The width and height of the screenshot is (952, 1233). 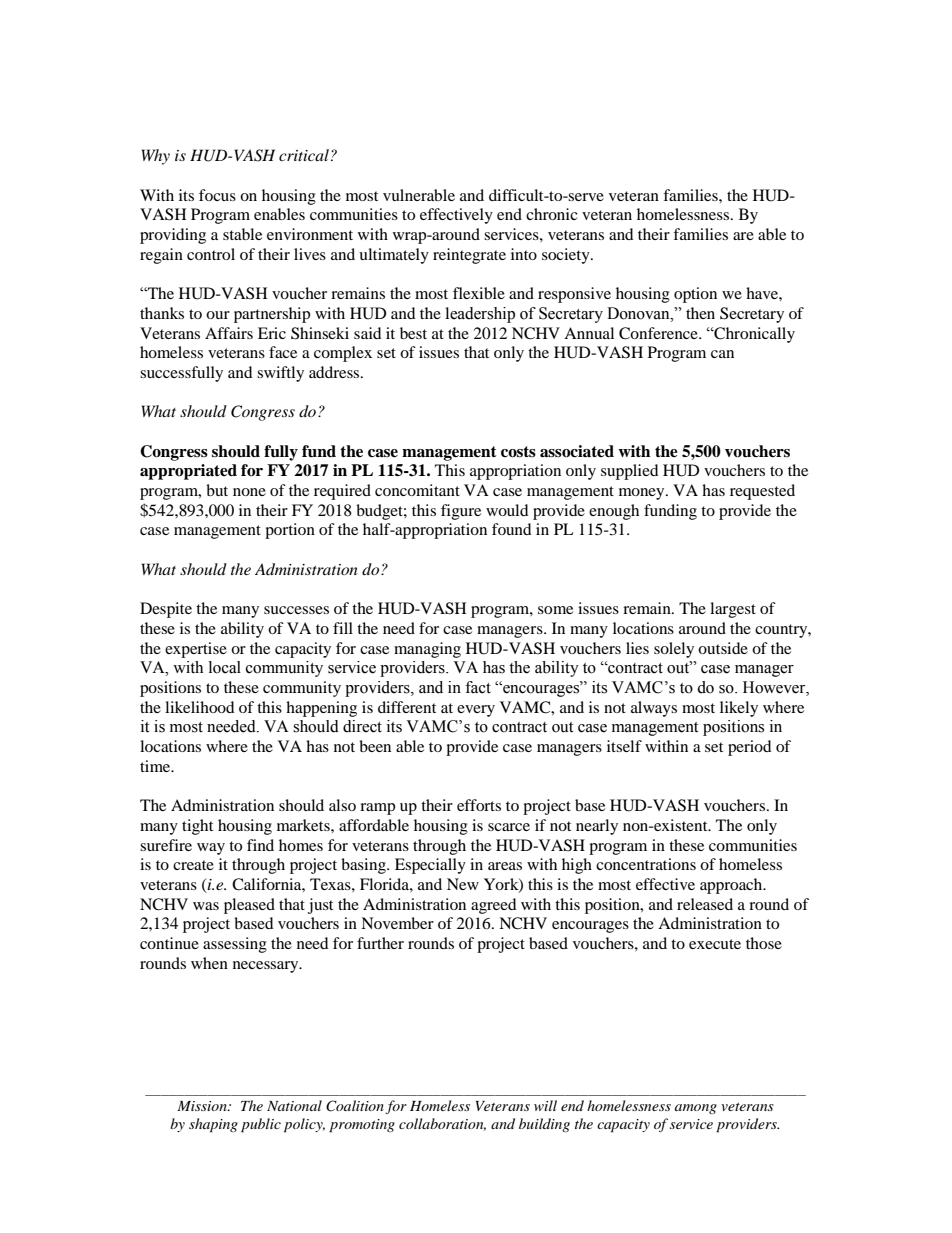 I want to click on efforts, so click(x=479, y=805).
